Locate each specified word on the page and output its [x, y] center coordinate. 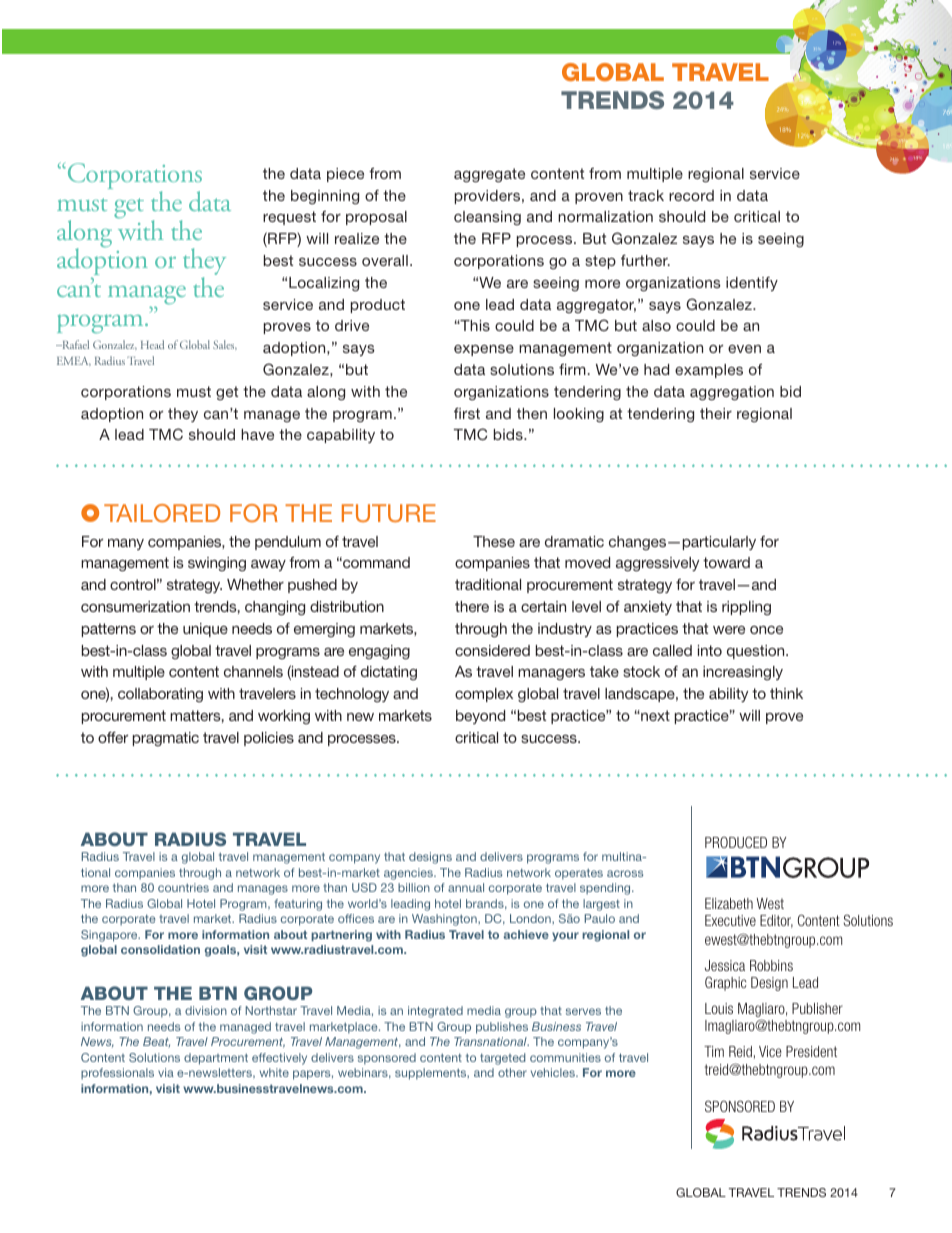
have [257, 434]
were [729, 630]
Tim [714, 1051]
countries [183, 887]
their [716, 413]
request [289, 218]
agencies [409, 874]
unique [205, 630]
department [216, 1059]
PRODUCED [736, 842]
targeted [503, 1059]
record [691, 195]
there [472, 606]
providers [489, 197]
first [467, 413]
